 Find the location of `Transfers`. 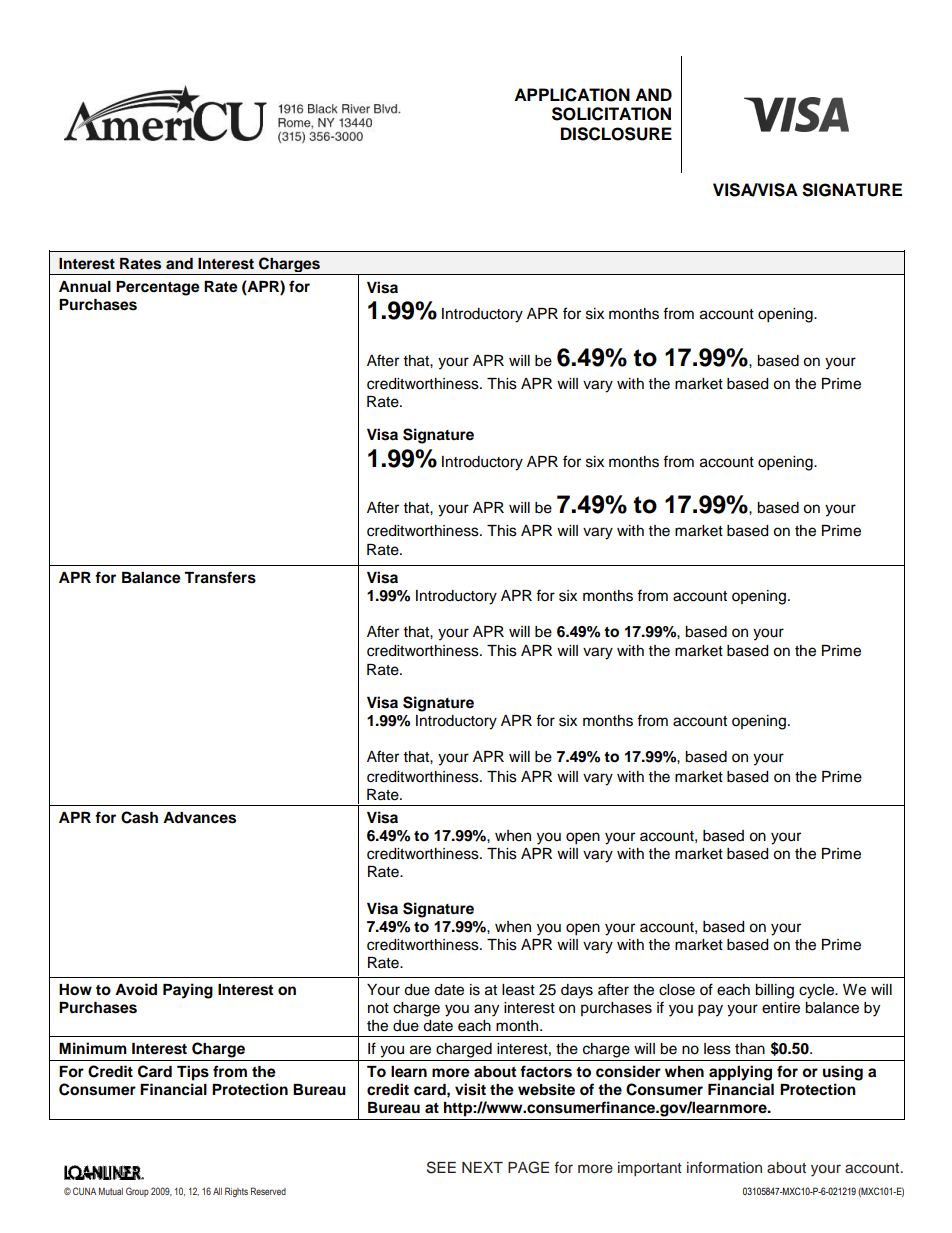

Transfers is located at coordinates (220, 577).
